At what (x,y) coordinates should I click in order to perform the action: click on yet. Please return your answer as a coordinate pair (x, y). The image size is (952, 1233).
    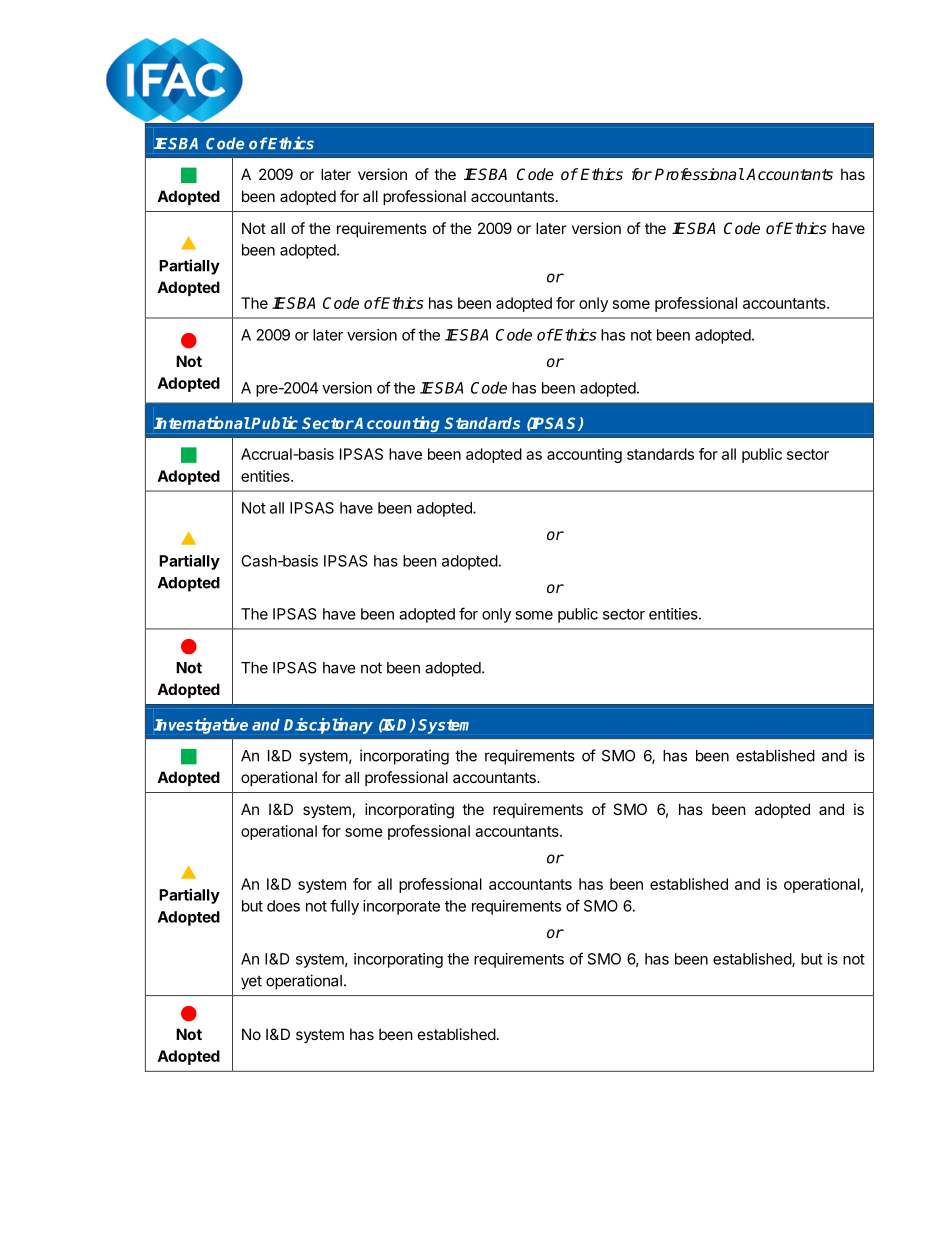
    Looking at the image, I should click on (251, 983).
